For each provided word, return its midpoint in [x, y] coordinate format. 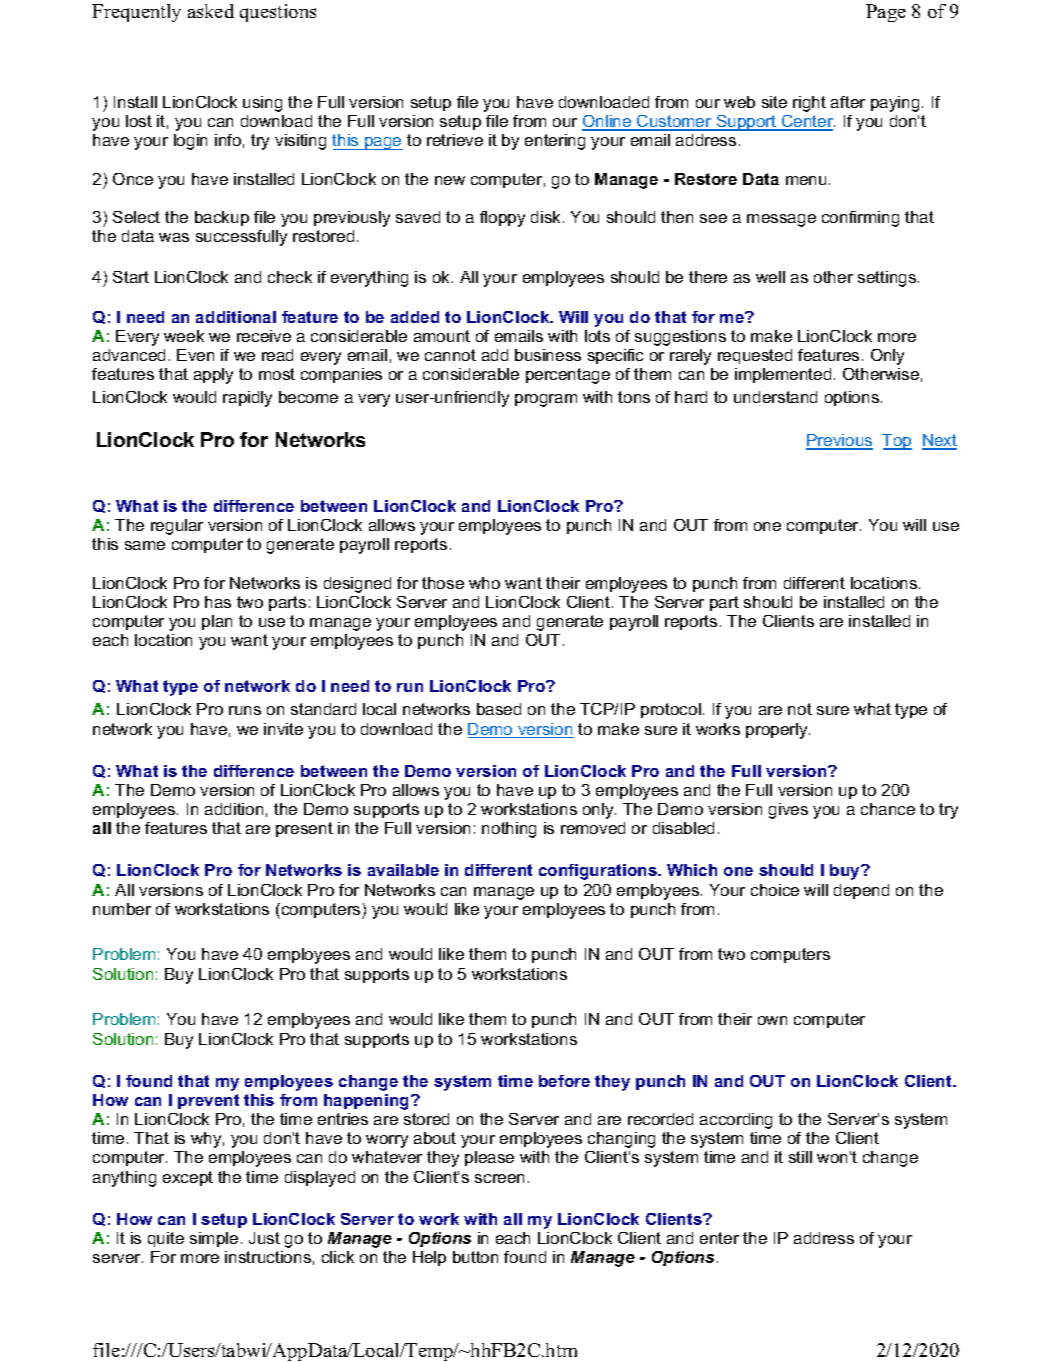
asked [211, 11]
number [122, 909]
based [499, 709]
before [564, 1081]
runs [245, 710]
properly [778, 731]
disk [547, 217]
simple [214, 1239]
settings [888, 279]
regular [177, 527]
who [484, 583]
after [848, 102]
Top [897, 442]
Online [608, 122]
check [290, 277]
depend [861, 891]
